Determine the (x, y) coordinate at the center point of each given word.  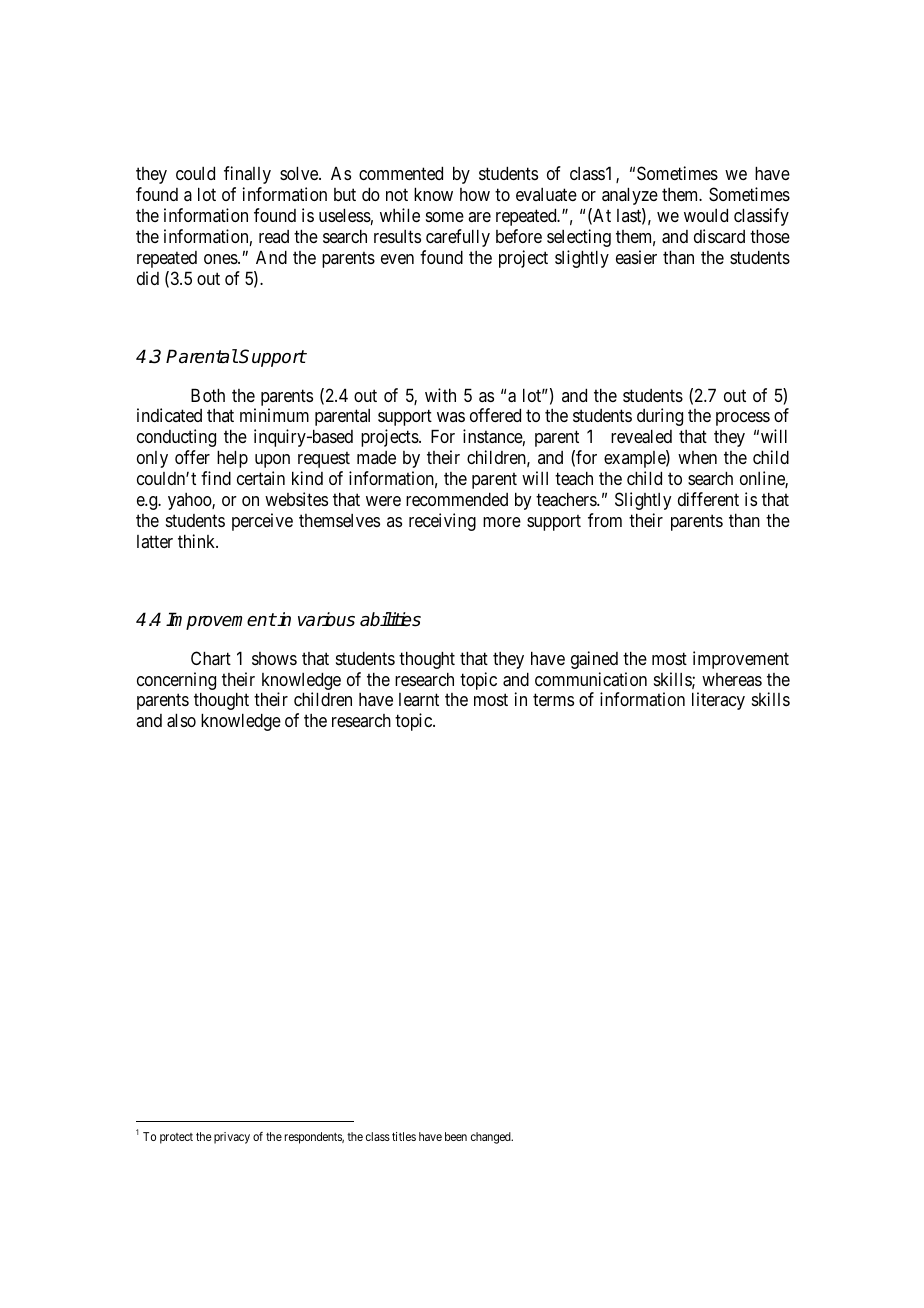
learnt (419, 699)
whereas (732, 679)
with (440, 395)
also (181, 720)
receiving (442, 522)
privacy (232, 1138)
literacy (718, 701)
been (456, 1136)
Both (208, 395)
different (708, 499)
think (198, 541)
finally (247, 175)
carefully (458, 238)
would (706, 215)
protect (176, 1138)
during (660, 417)
